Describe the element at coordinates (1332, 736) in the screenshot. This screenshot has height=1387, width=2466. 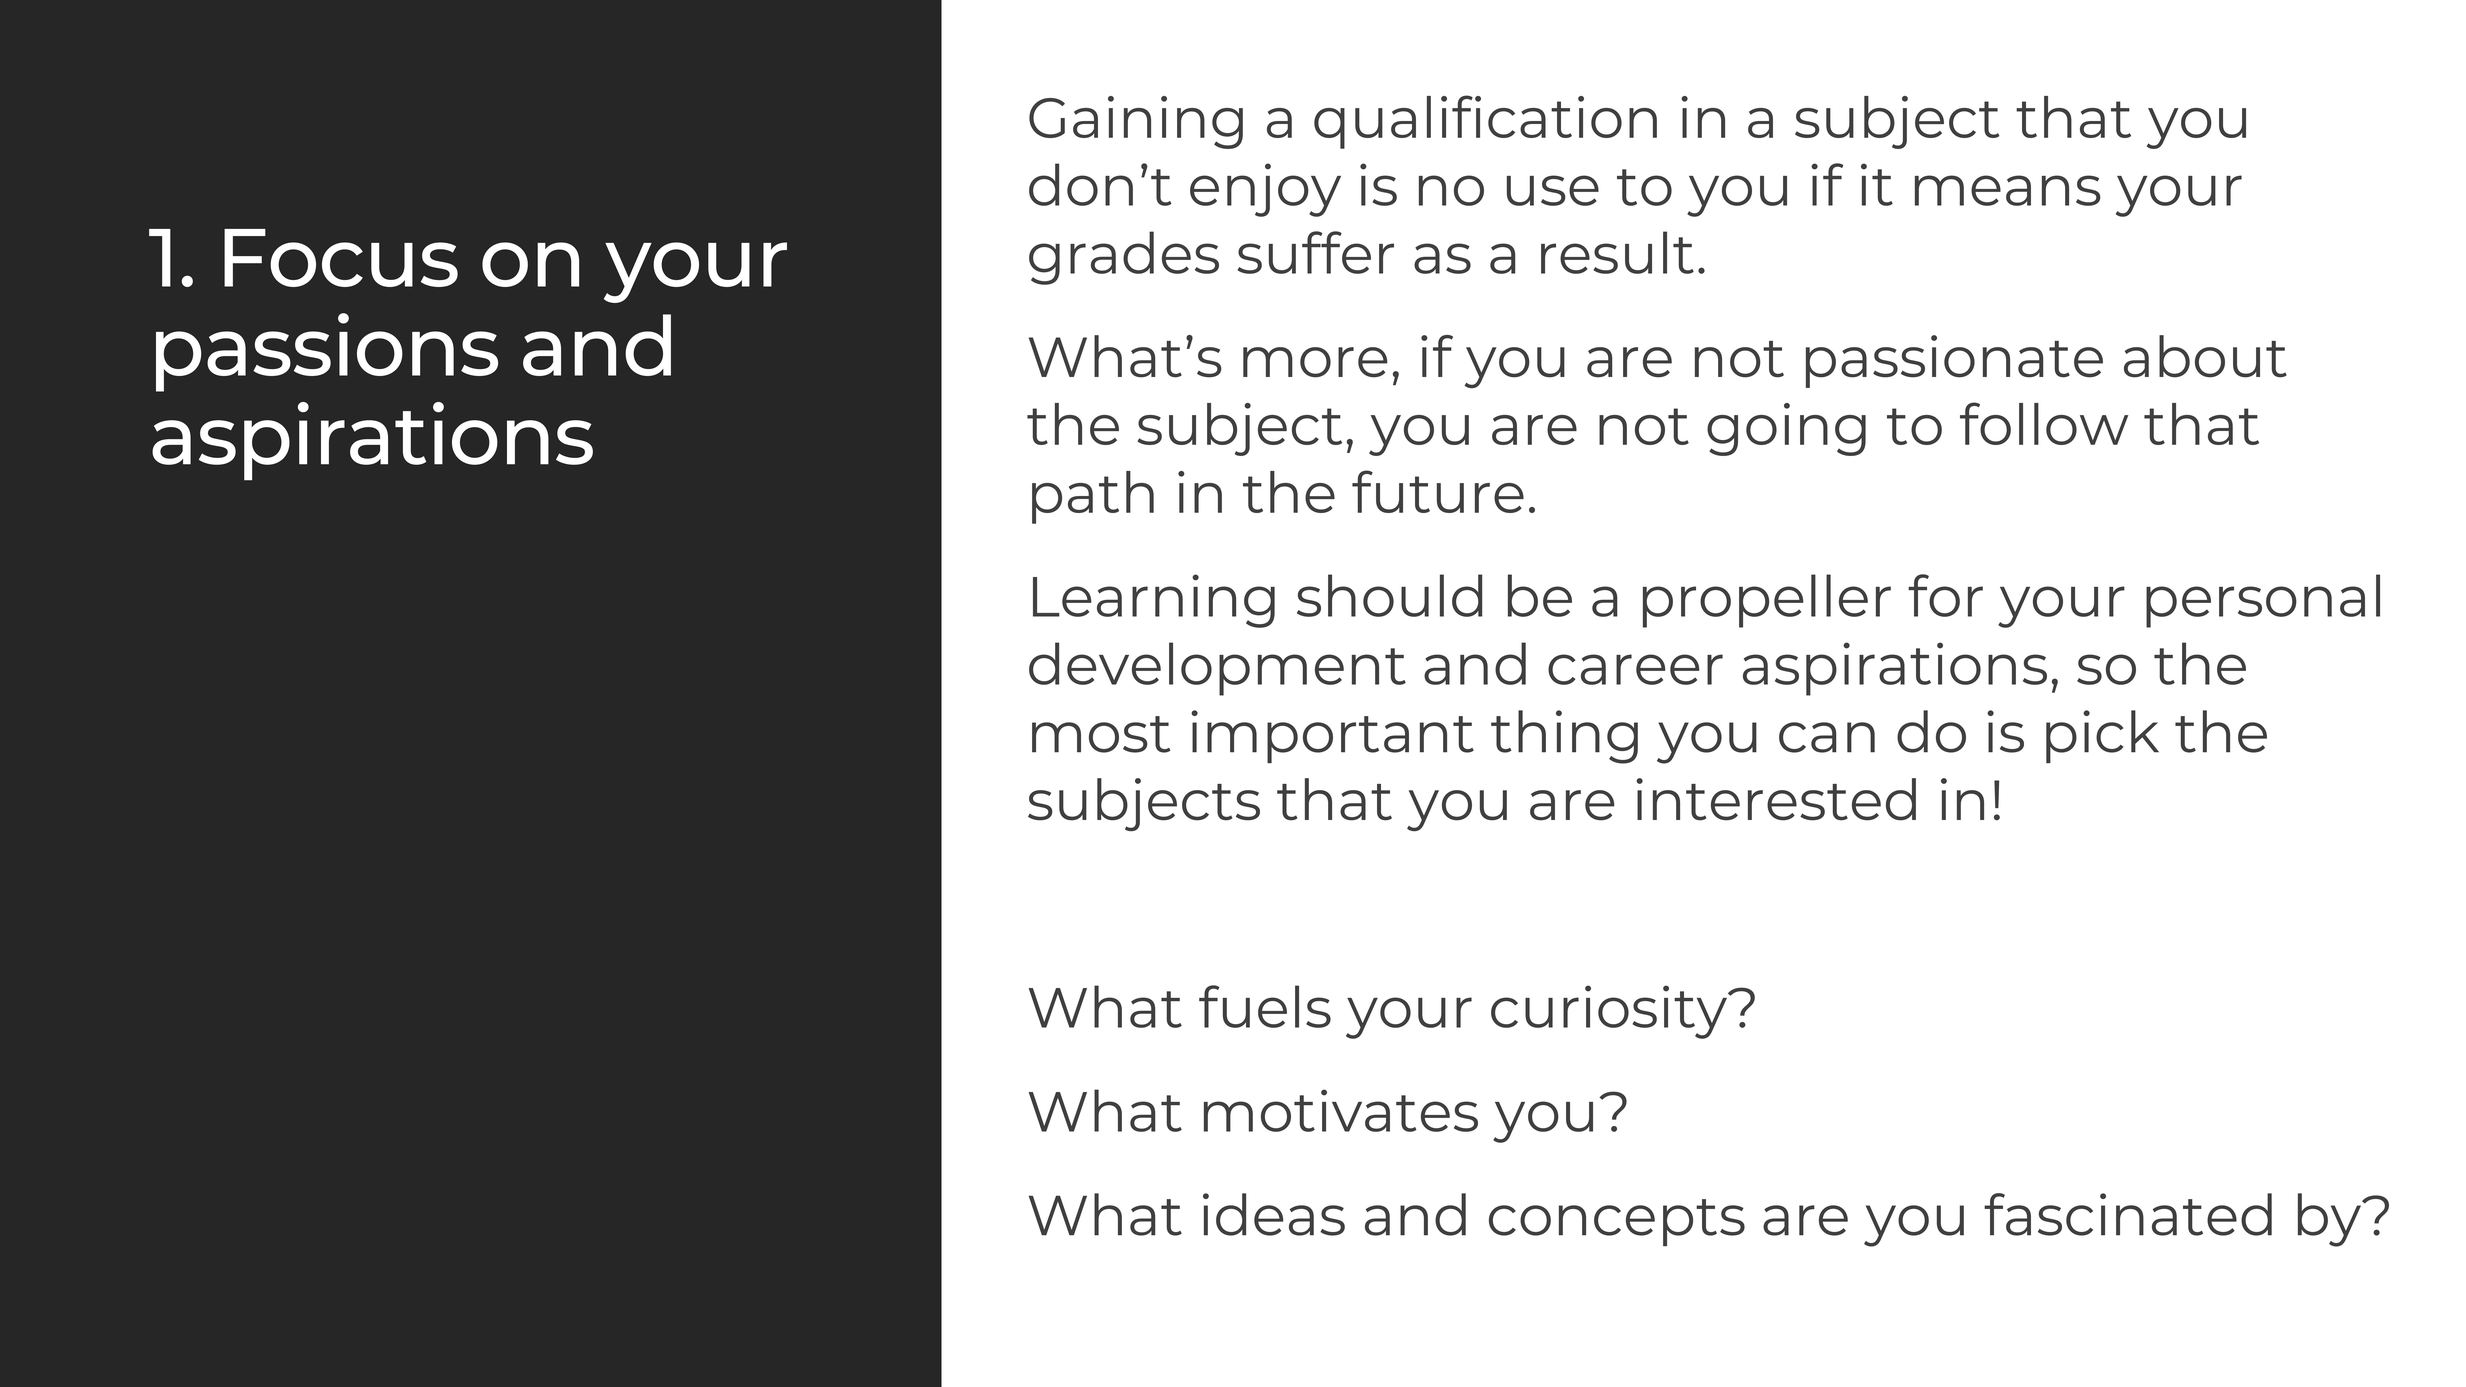
I see `important` at that location.
